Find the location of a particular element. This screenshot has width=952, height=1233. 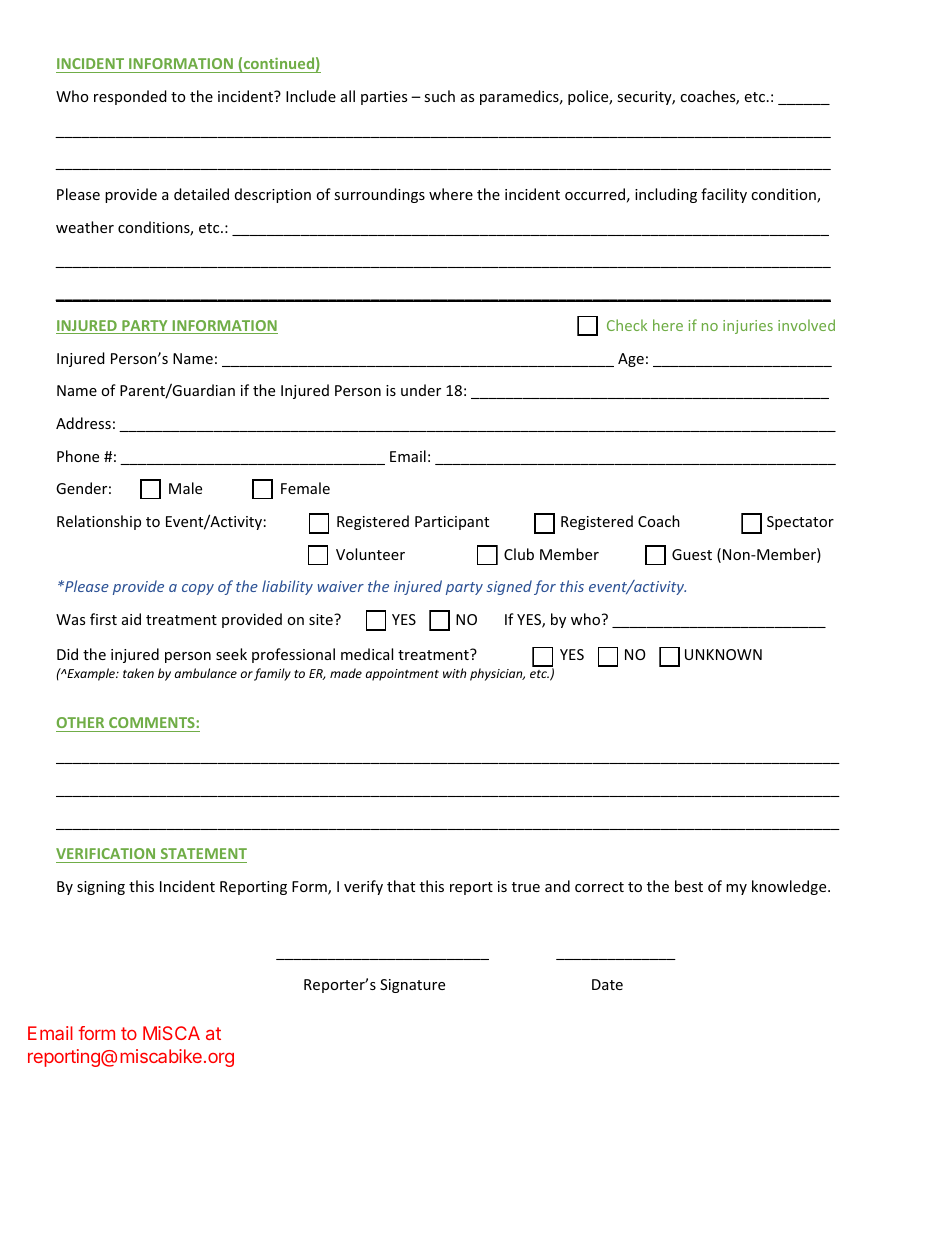

injuries is located at coordinates (748, 327).
